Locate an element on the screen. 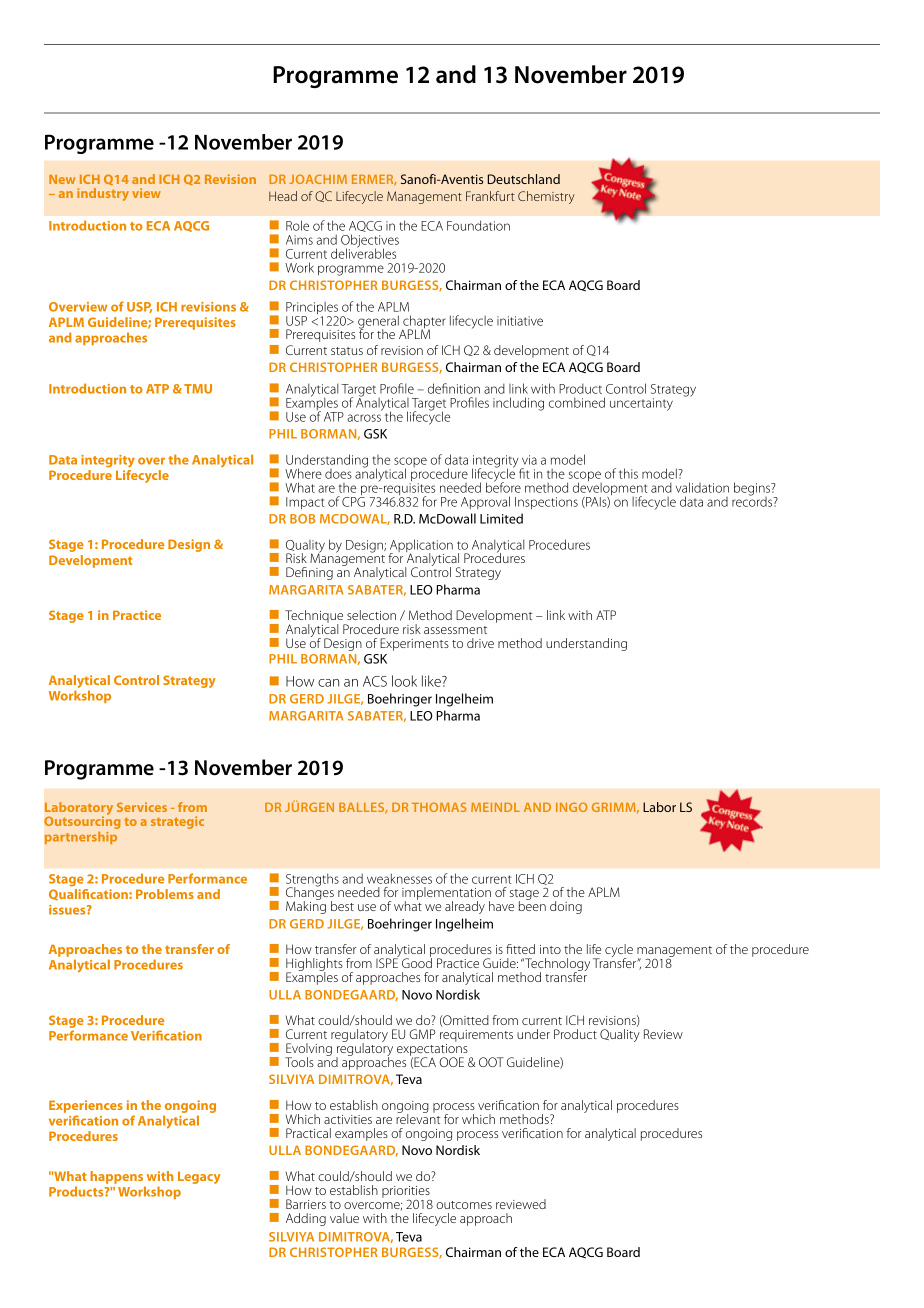  happens is located at coordinates (117, 1179).
